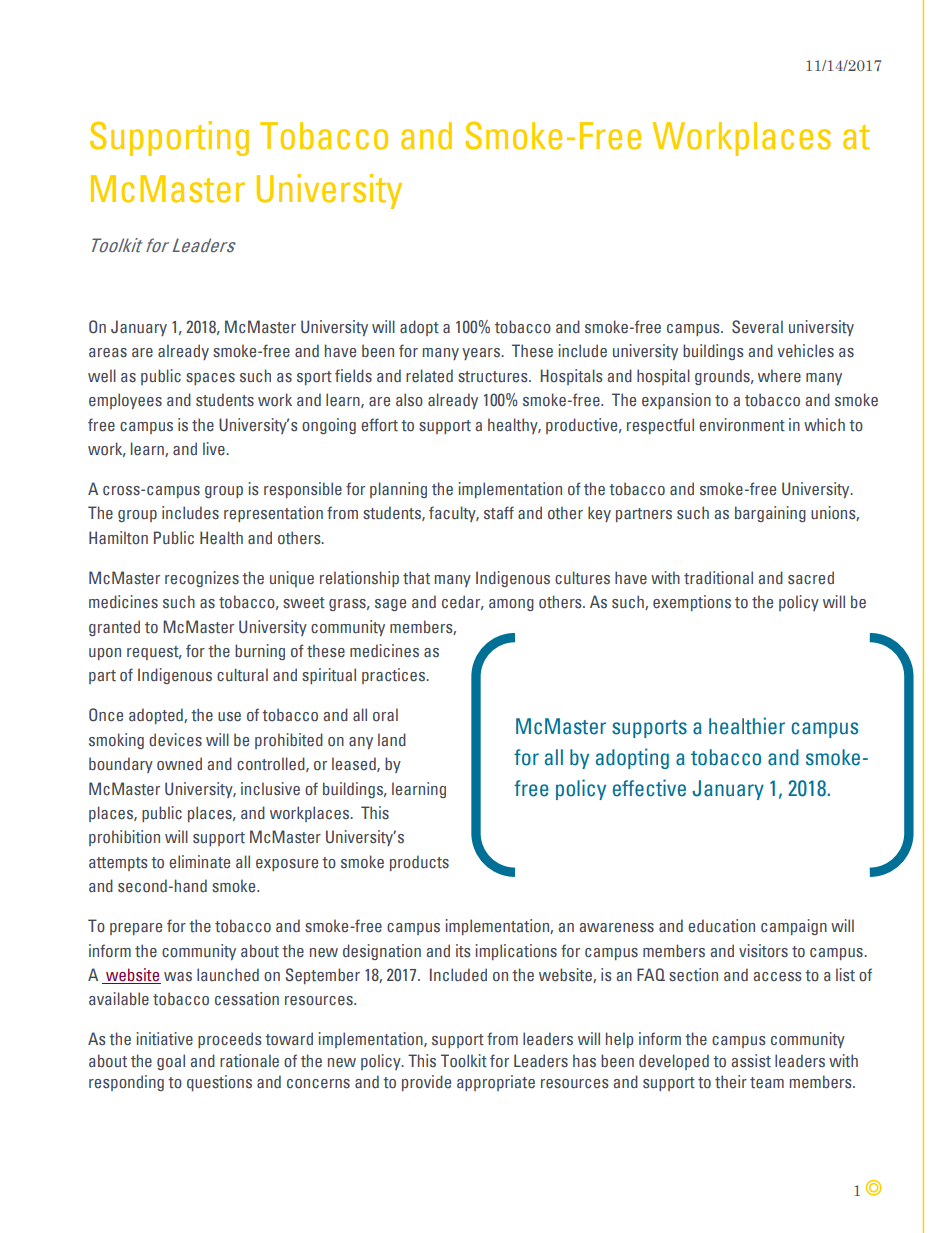 Image resolution: width=952 pixels, height=1233 pixels. I want to click on effective, so click(649, 788).
